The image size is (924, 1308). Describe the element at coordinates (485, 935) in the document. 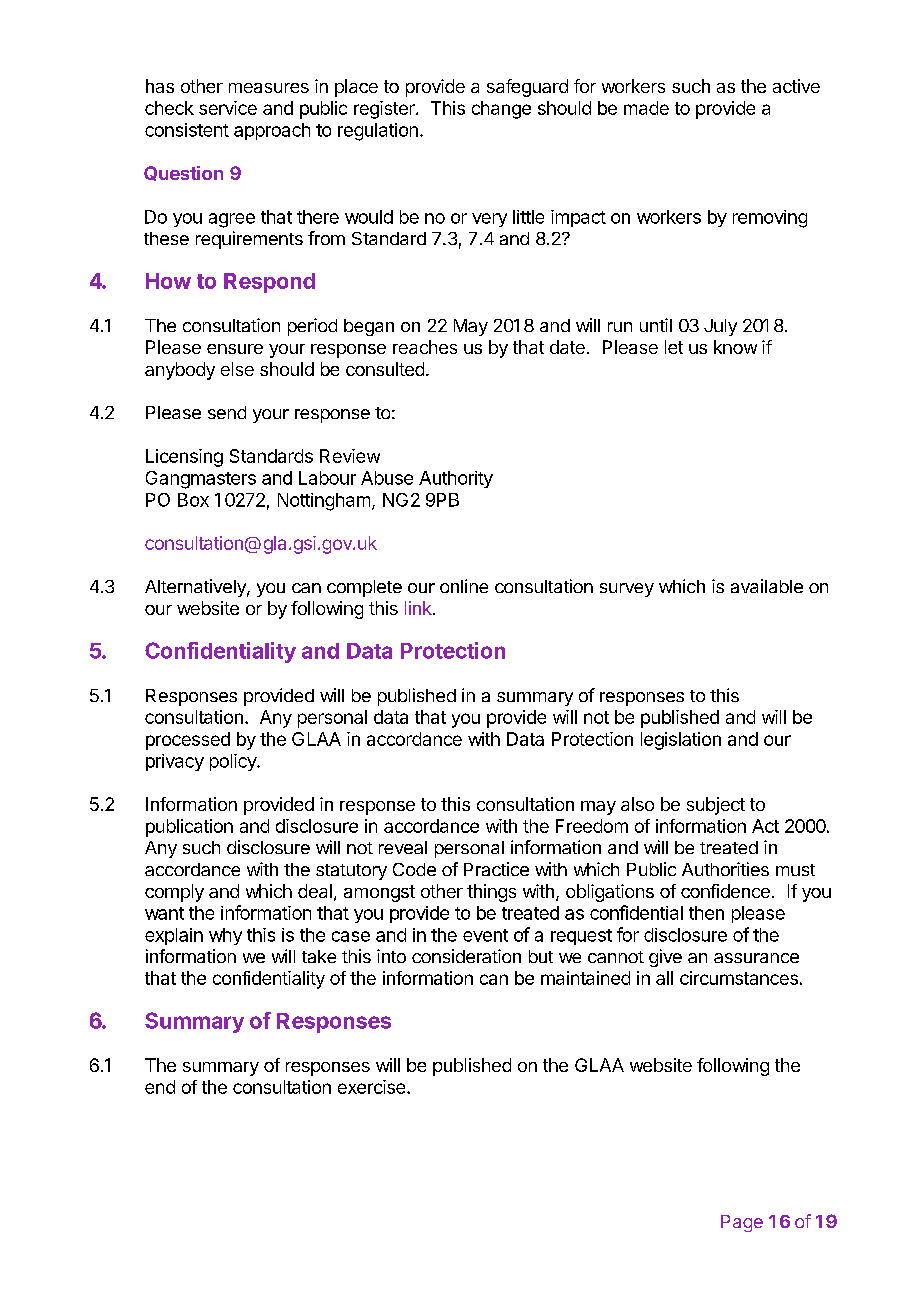

I see `event` at that location.
